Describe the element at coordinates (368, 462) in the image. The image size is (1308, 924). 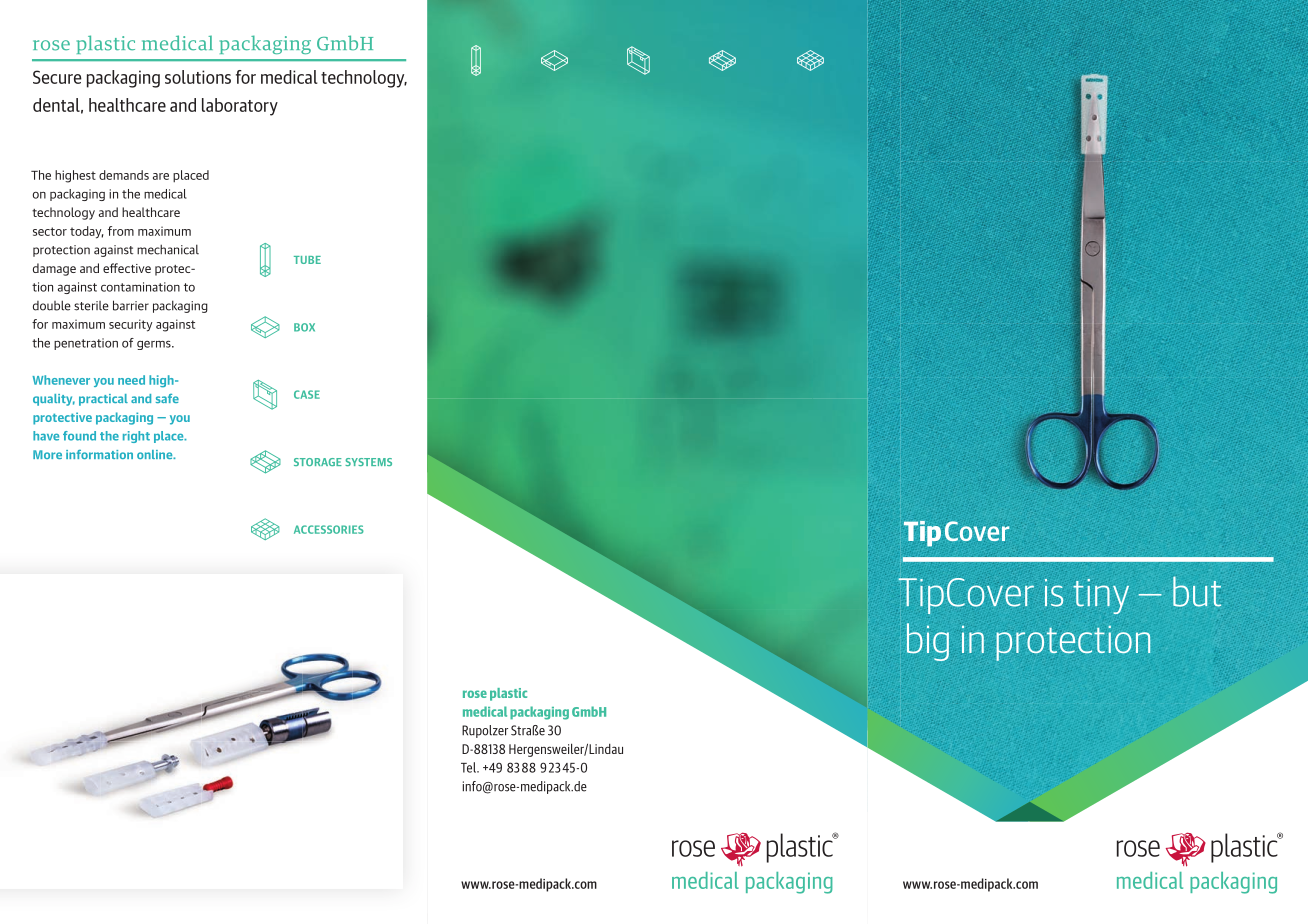
I see `SYSTEMS` at that location.
